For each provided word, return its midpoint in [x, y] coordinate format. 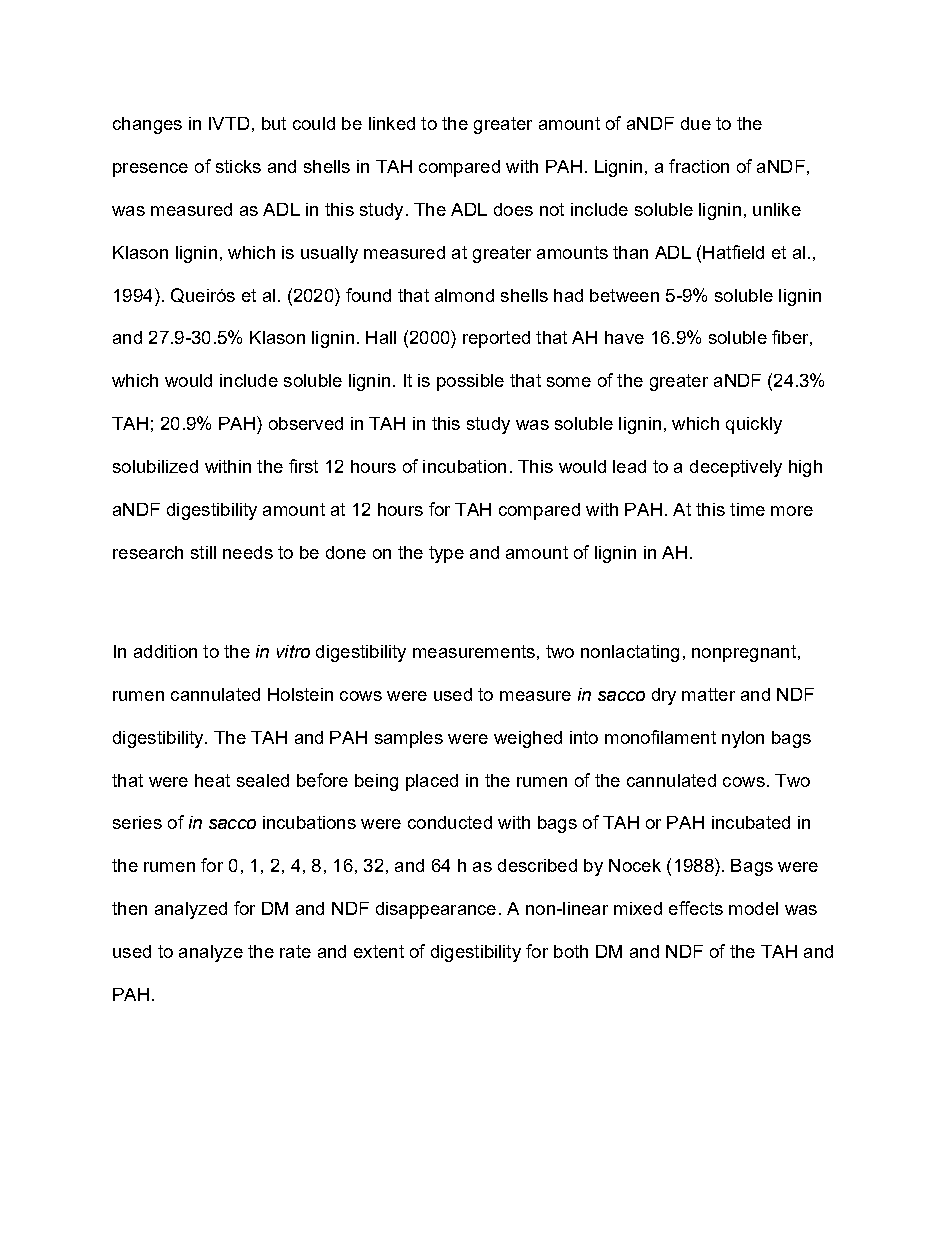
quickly [754, 425]
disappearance [436, 910]
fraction [699, 166]
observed [306, 423]
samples [409, 739]
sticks [238, 166]
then [129, 908]
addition [165, 651]
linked [392, 123]
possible [470, 382]
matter [708, 694]
